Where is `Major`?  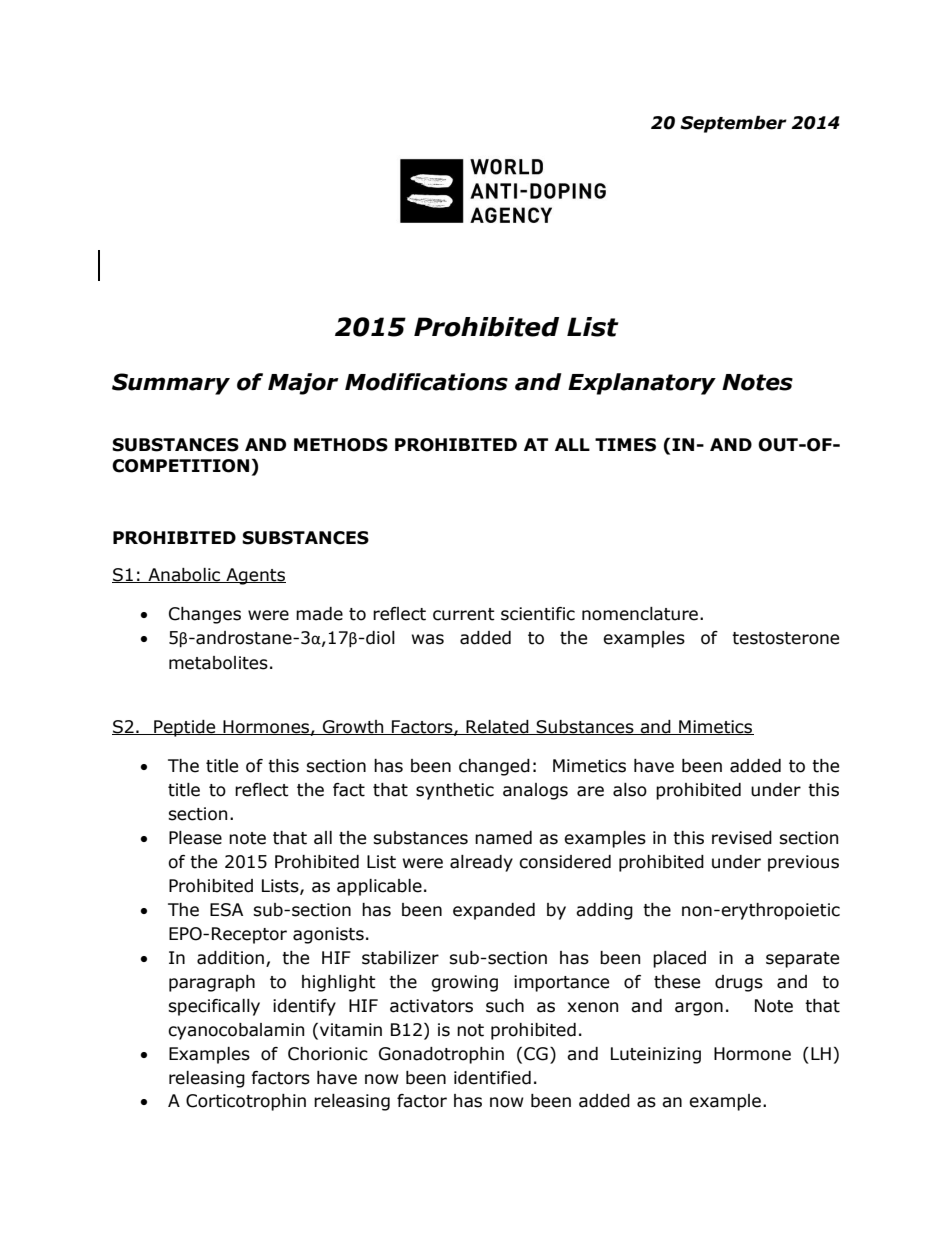
Major is located at coordinates (303, 384).
